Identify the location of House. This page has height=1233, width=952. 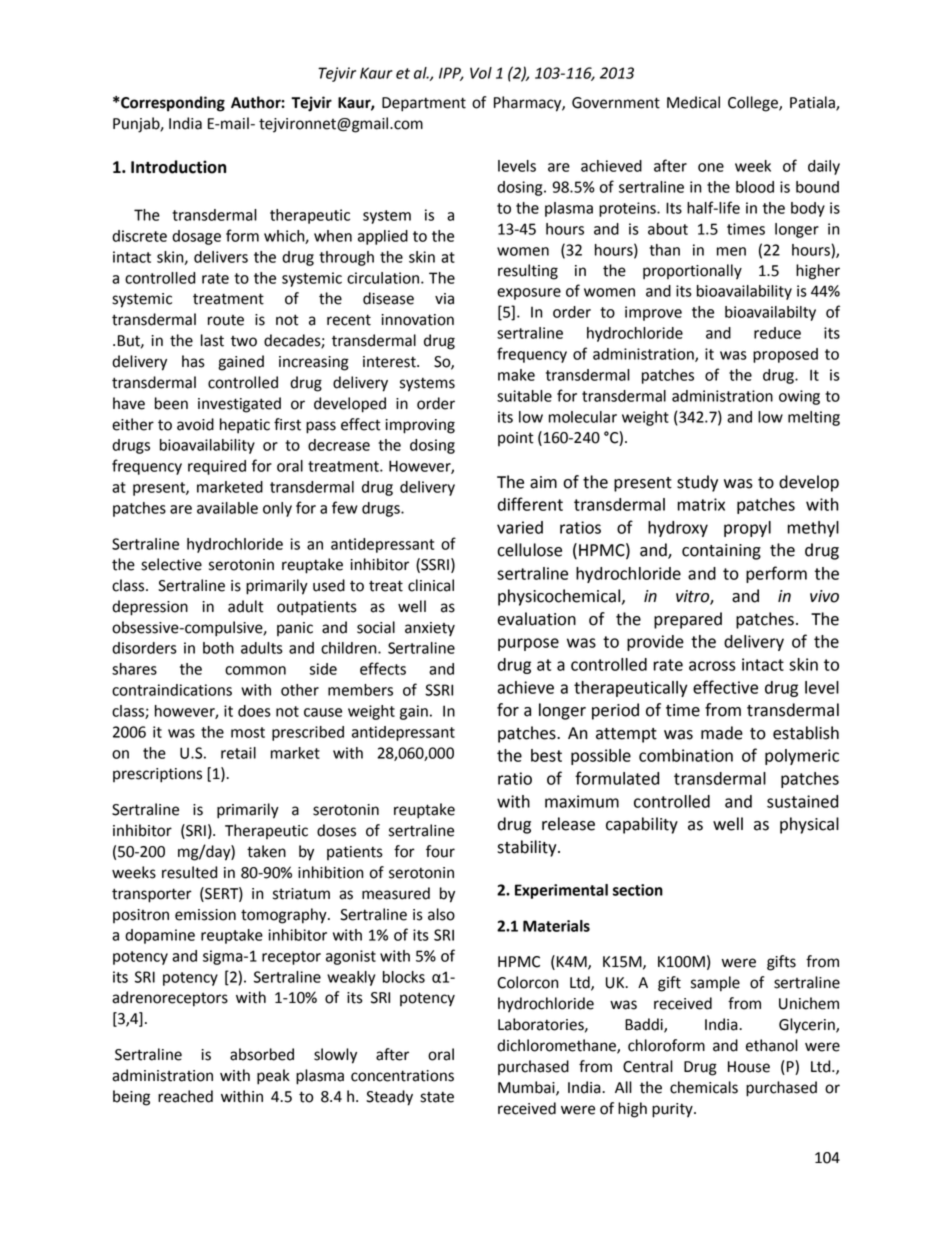
(749, 1067).
